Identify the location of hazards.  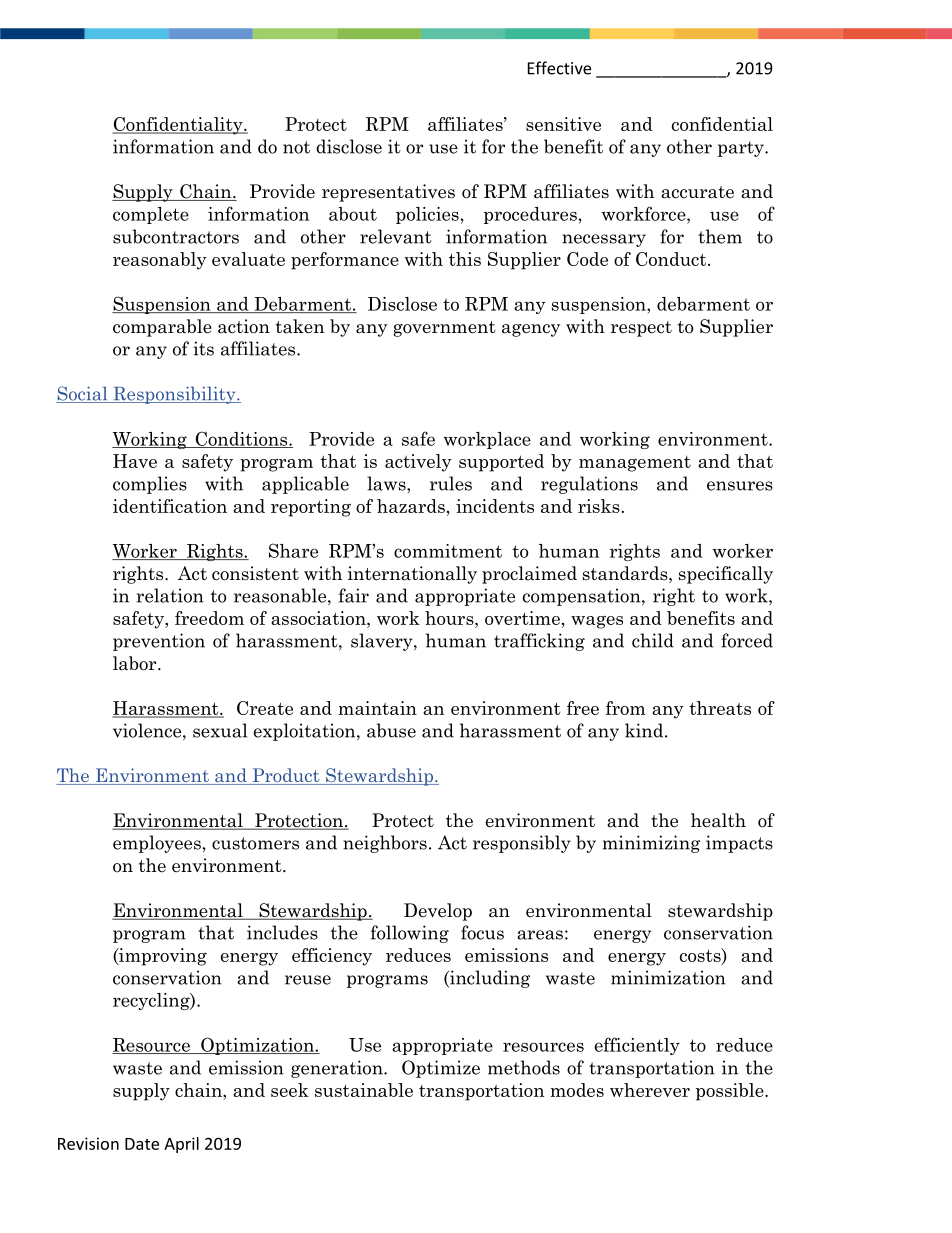
(411, 506).
